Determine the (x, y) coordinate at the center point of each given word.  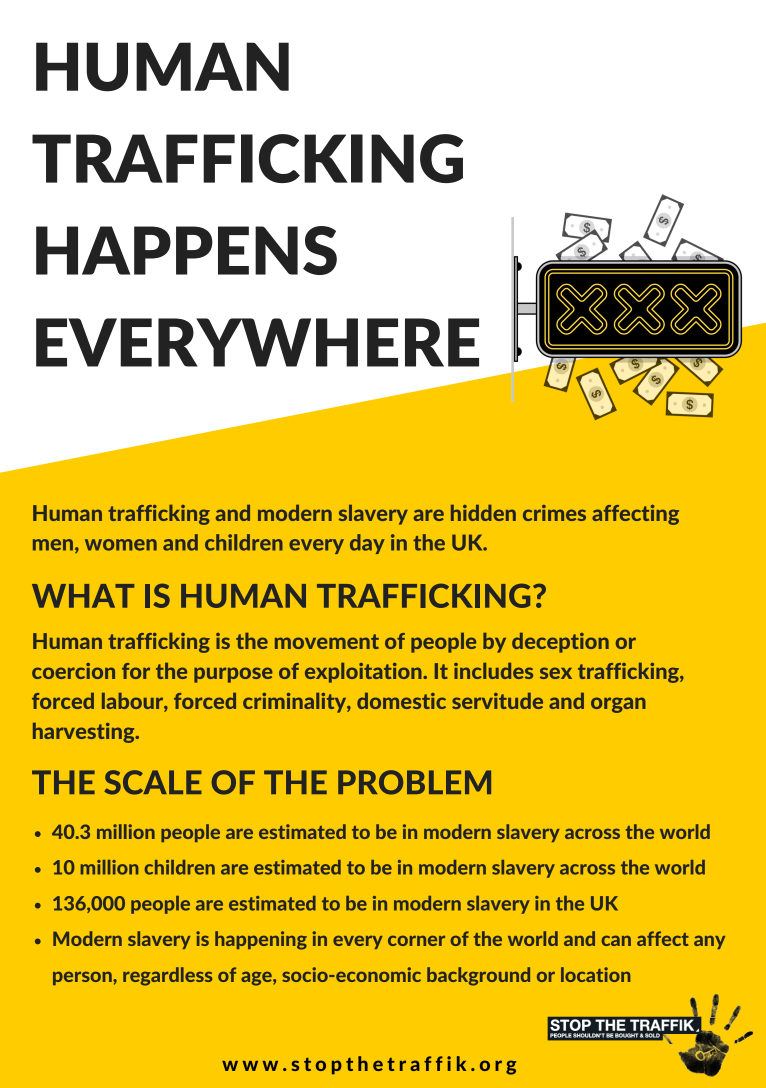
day (367, 544)
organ (618, 705)
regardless (167, 976)
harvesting (85, 733)
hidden (483, 513)
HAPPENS (186, 250)
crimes (554, 513)
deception (560, 643)
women (121, 545)
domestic (401, 701)
